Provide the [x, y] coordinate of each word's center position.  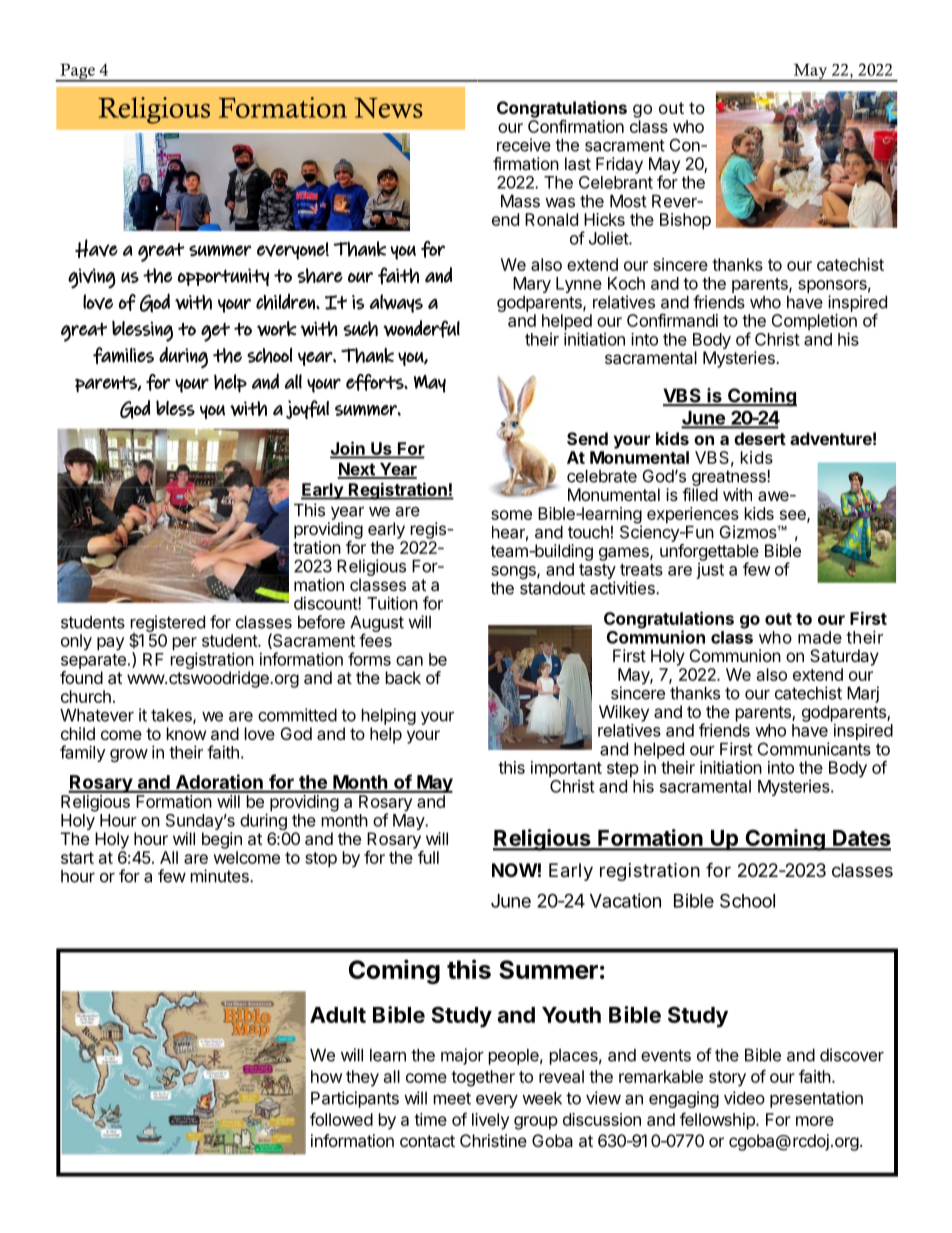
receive [524, 145]
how [326, 1076]
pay [110, 644]
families [123, 355]
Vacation [625, 900]
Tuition [392, 603]
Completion [814, 323]
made [820, 637]
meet [452, 1098]
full [428, 857]
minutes [221, 876]
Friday [619, 165]
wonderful [421, 329]
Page [77, 72]
